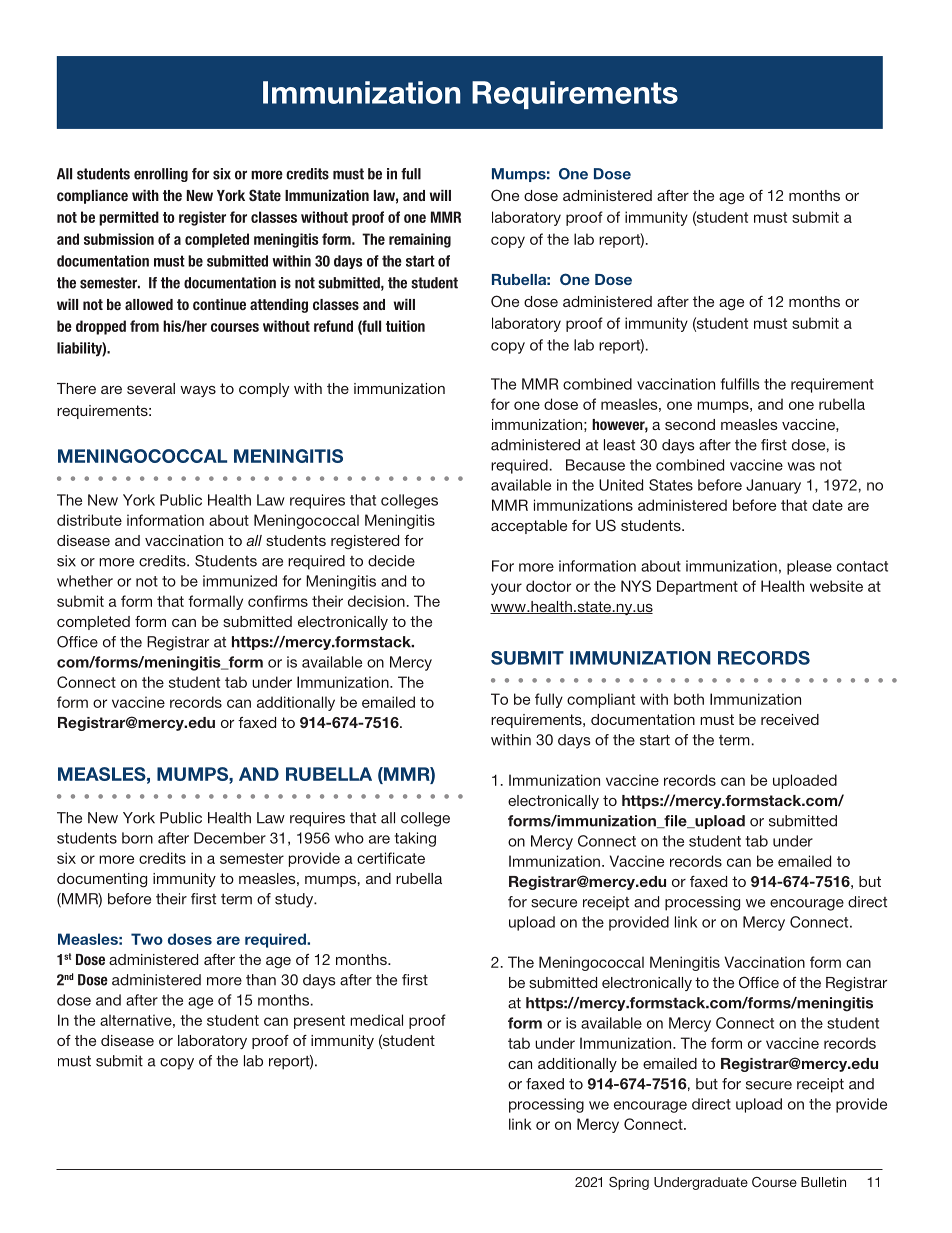 The image size is (952, 1233). Describe the element at coordinates (601, 700) in the page. I see `compliant` at that location.
